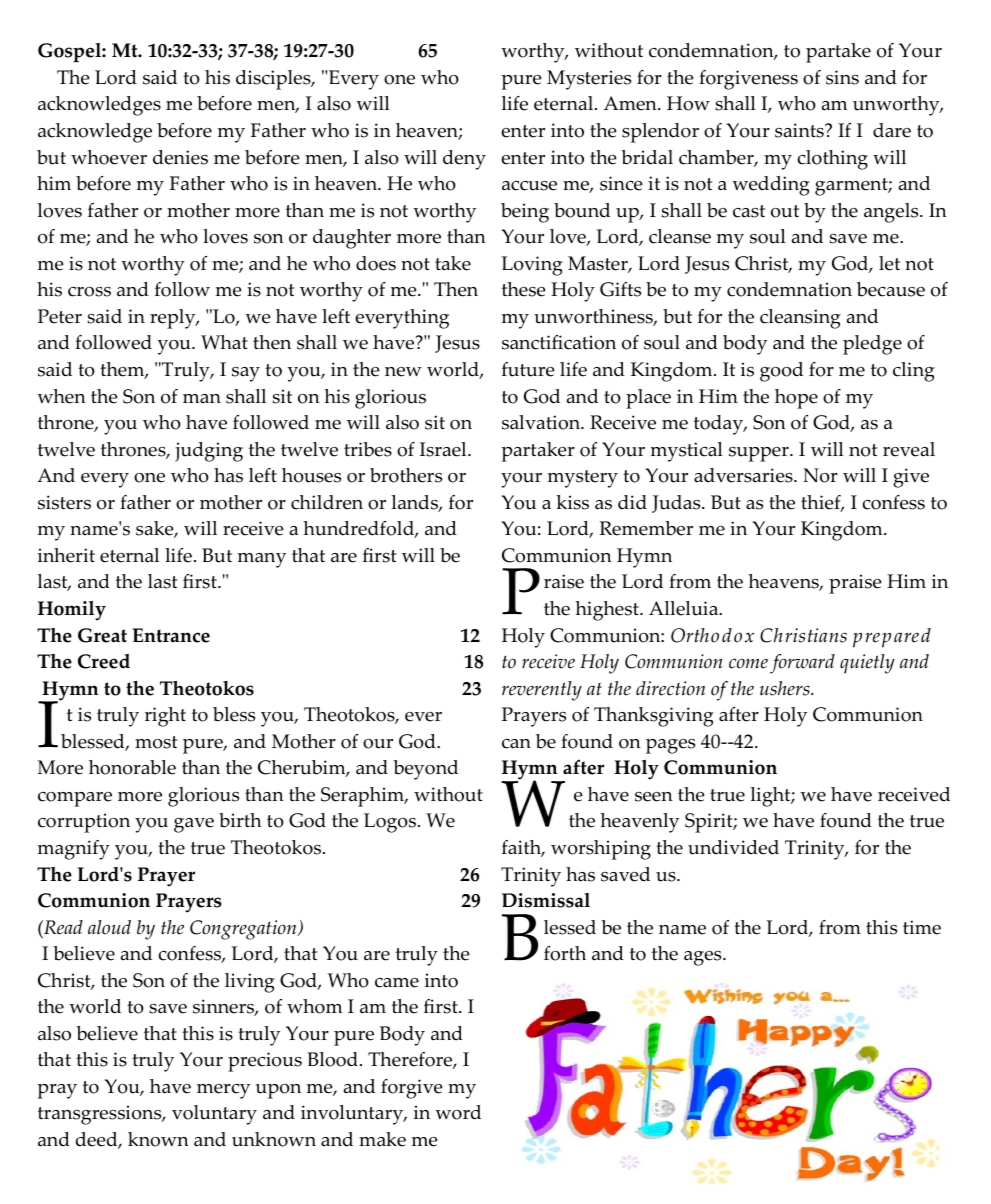 Image resolution: width=991 pixels, height=1204 pixels. I want to click on deny, so click(464, 160).
